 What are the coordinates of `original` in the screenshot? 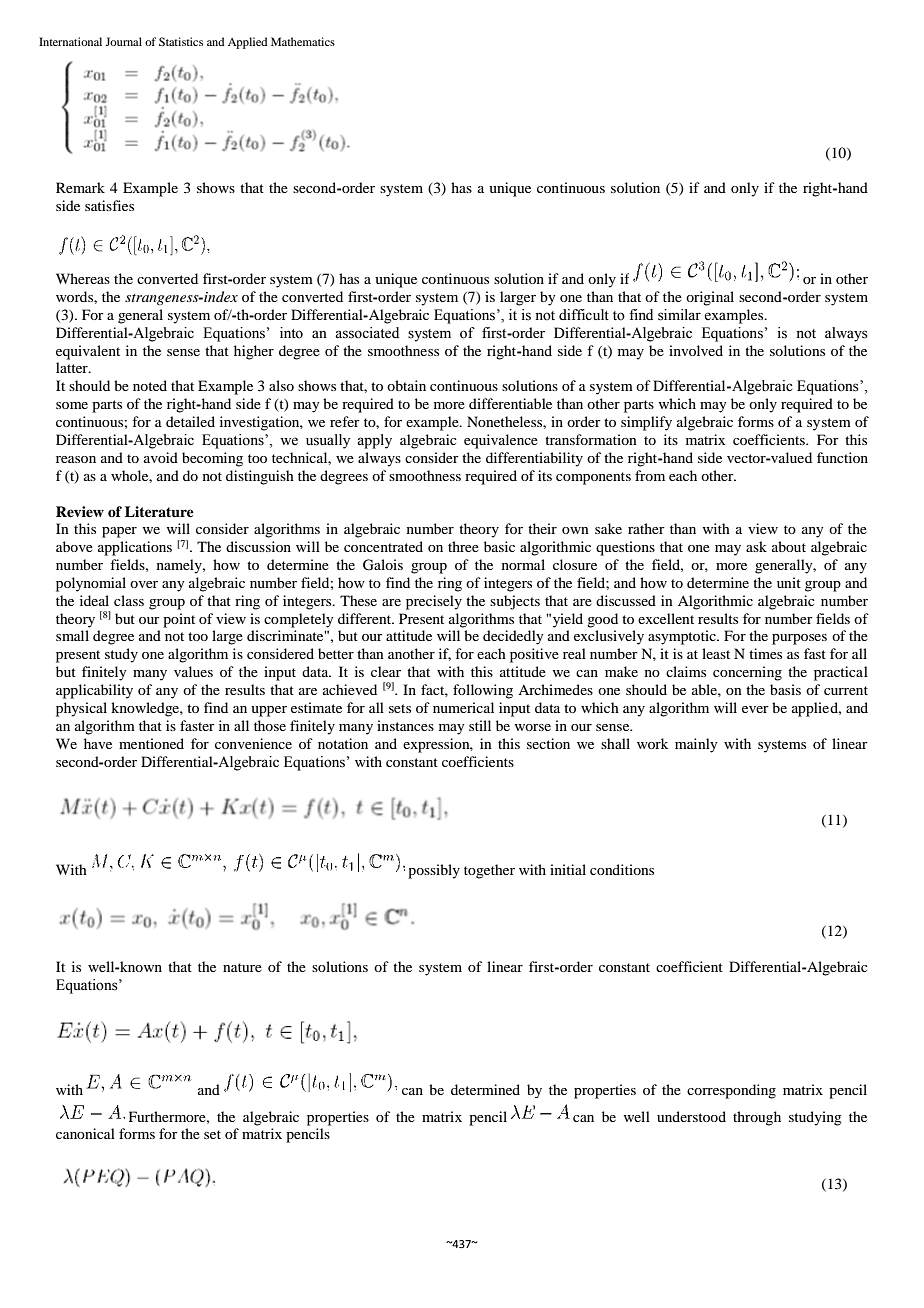 It's located at (710, 298).
